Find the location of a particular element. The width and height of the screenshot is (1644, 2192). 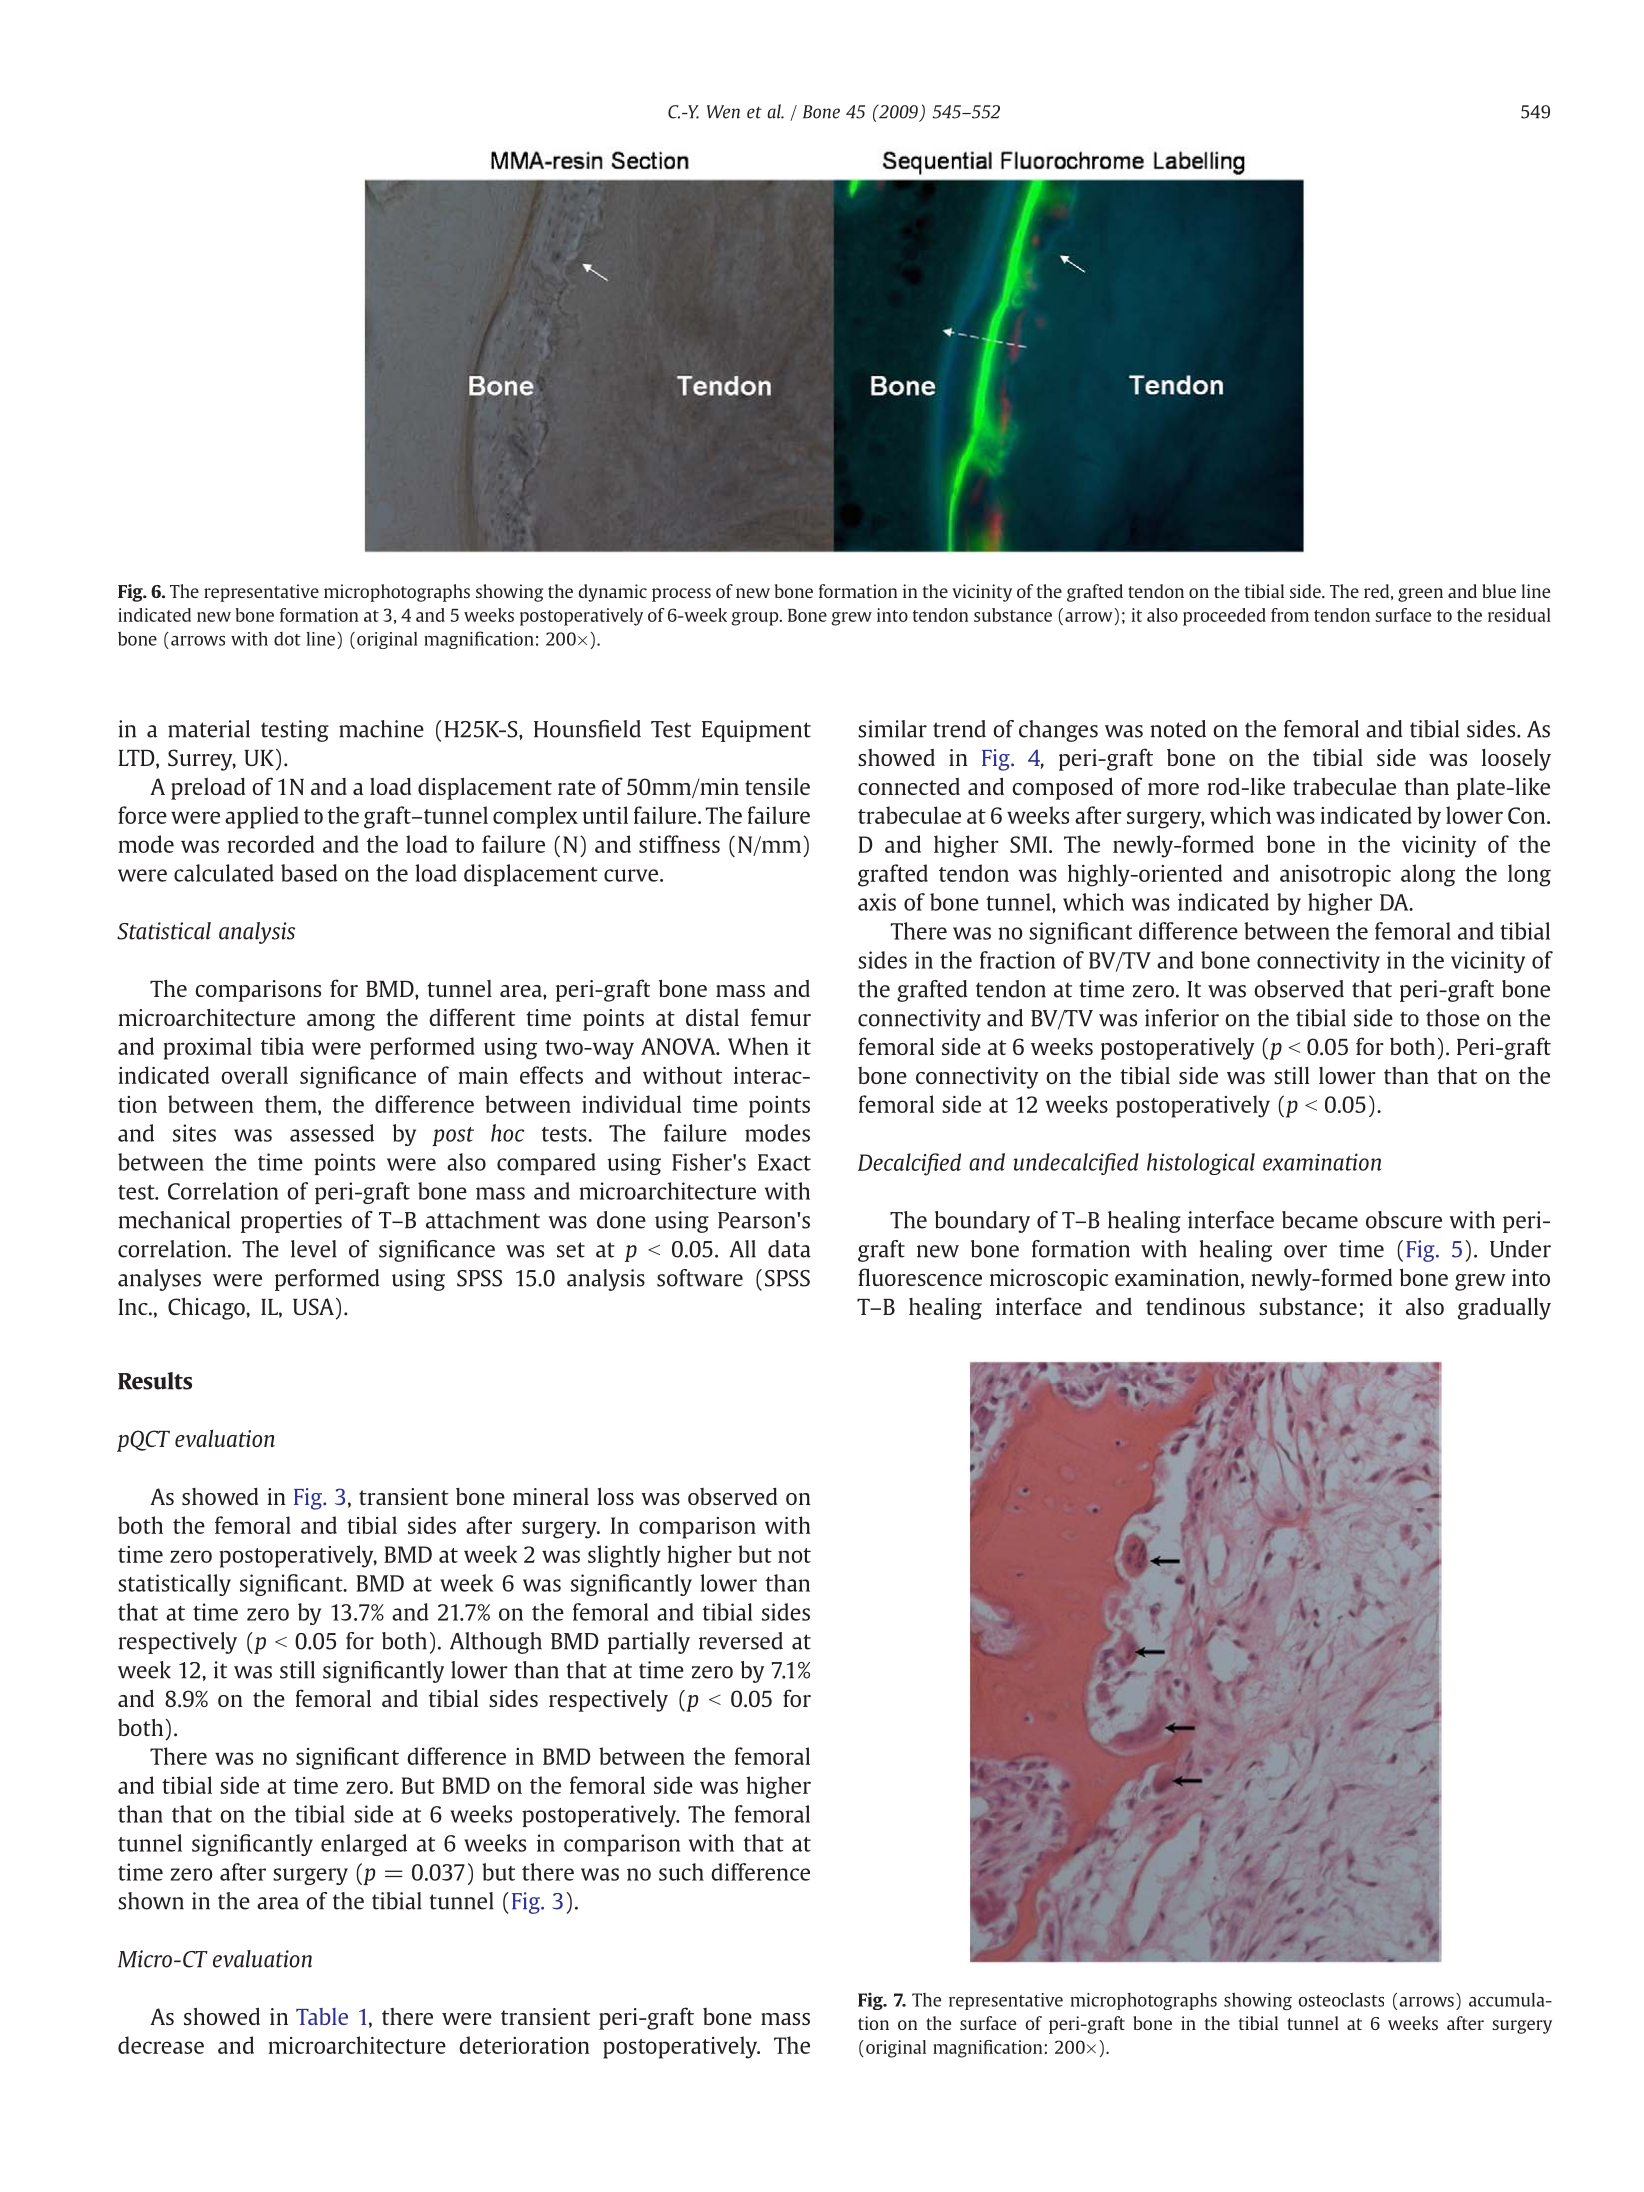

osteoclasts is located at coordinates (1341, 2000).
